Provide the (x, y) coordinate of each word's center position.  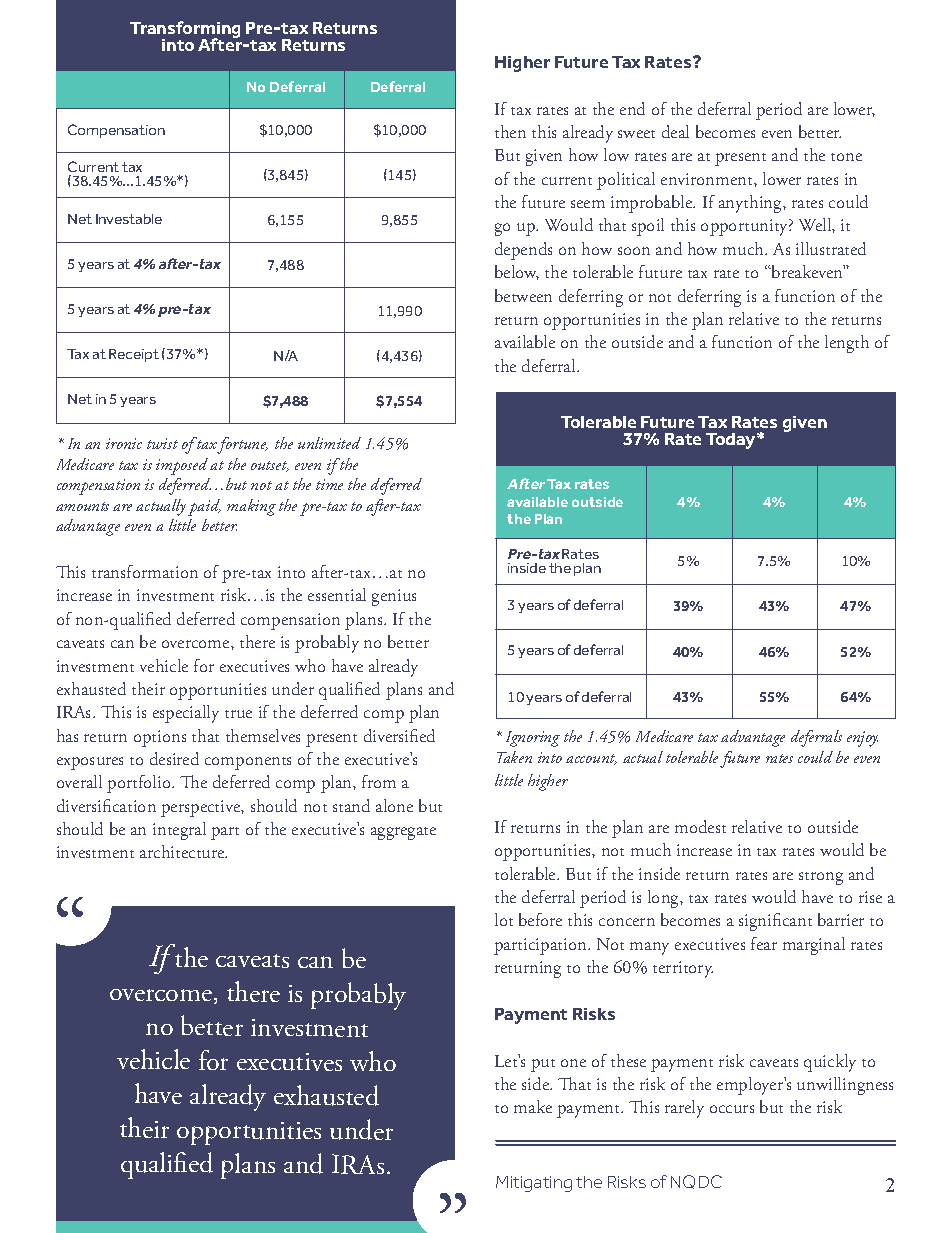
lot (504, 919)
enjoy (862, 739)
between (523, 295)
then (510, 131)
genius (394, 597)
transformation (145, 571)
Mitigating (534, 1184)
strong (821, 878)
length (847, 344)
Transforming (185, 31)
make (533, 1106)
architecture (183, 851)
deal (675, 131)
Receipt (134, 355)
